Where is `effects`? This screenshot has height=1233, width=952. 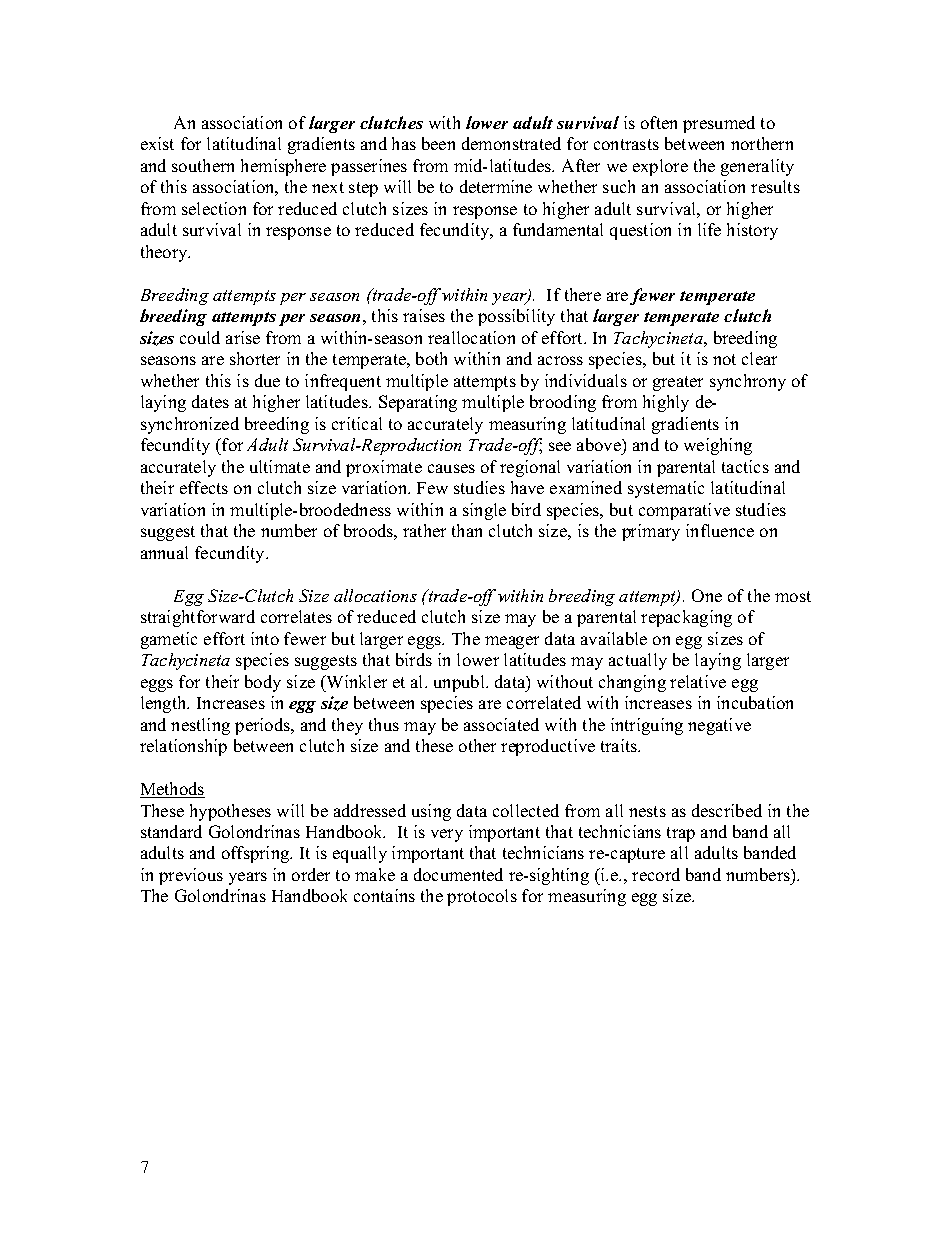 effects is located at coordinates (204, 487).
